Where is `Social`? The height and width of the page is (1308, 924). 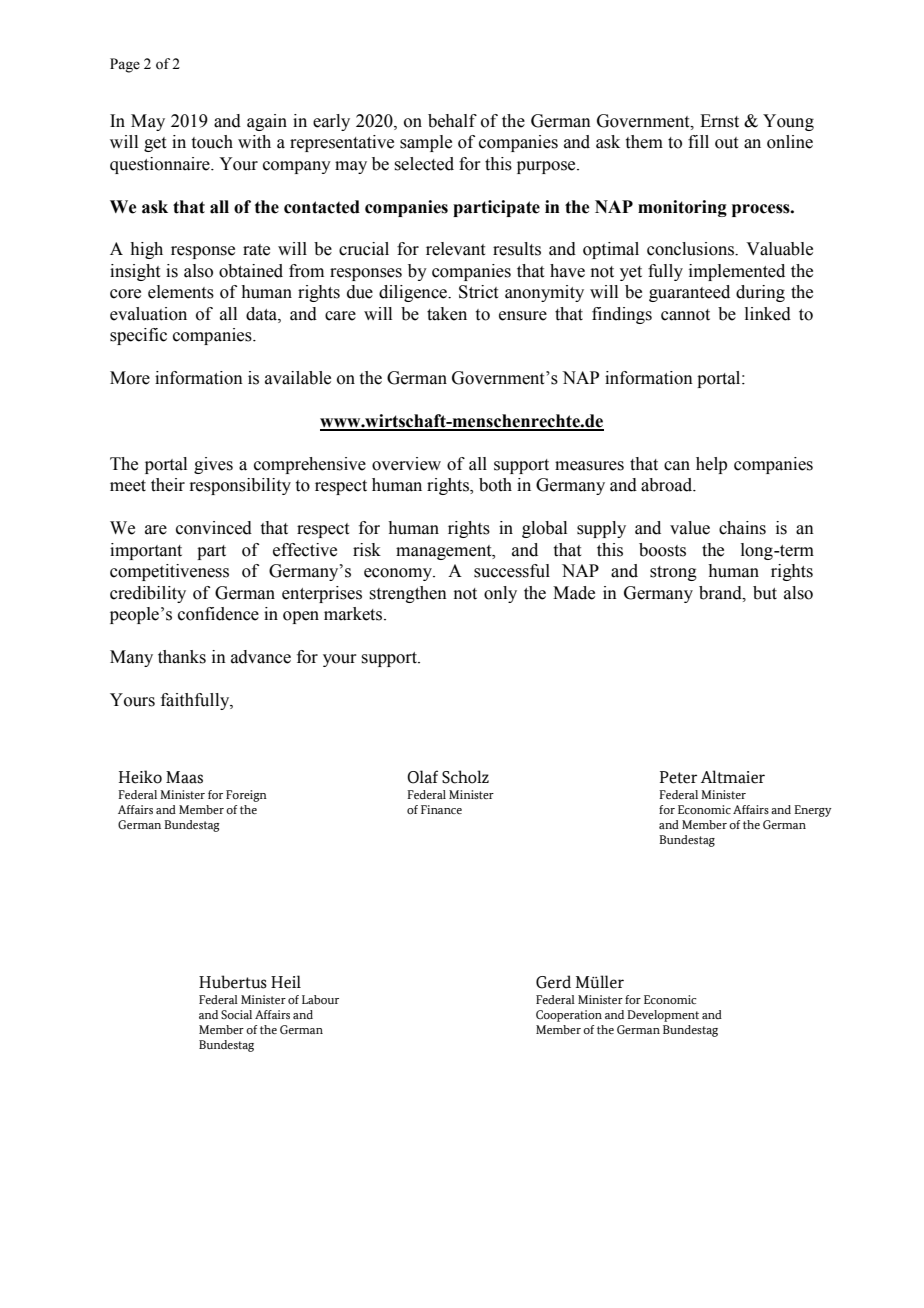
Social is located at coordinates (236, 1014).
